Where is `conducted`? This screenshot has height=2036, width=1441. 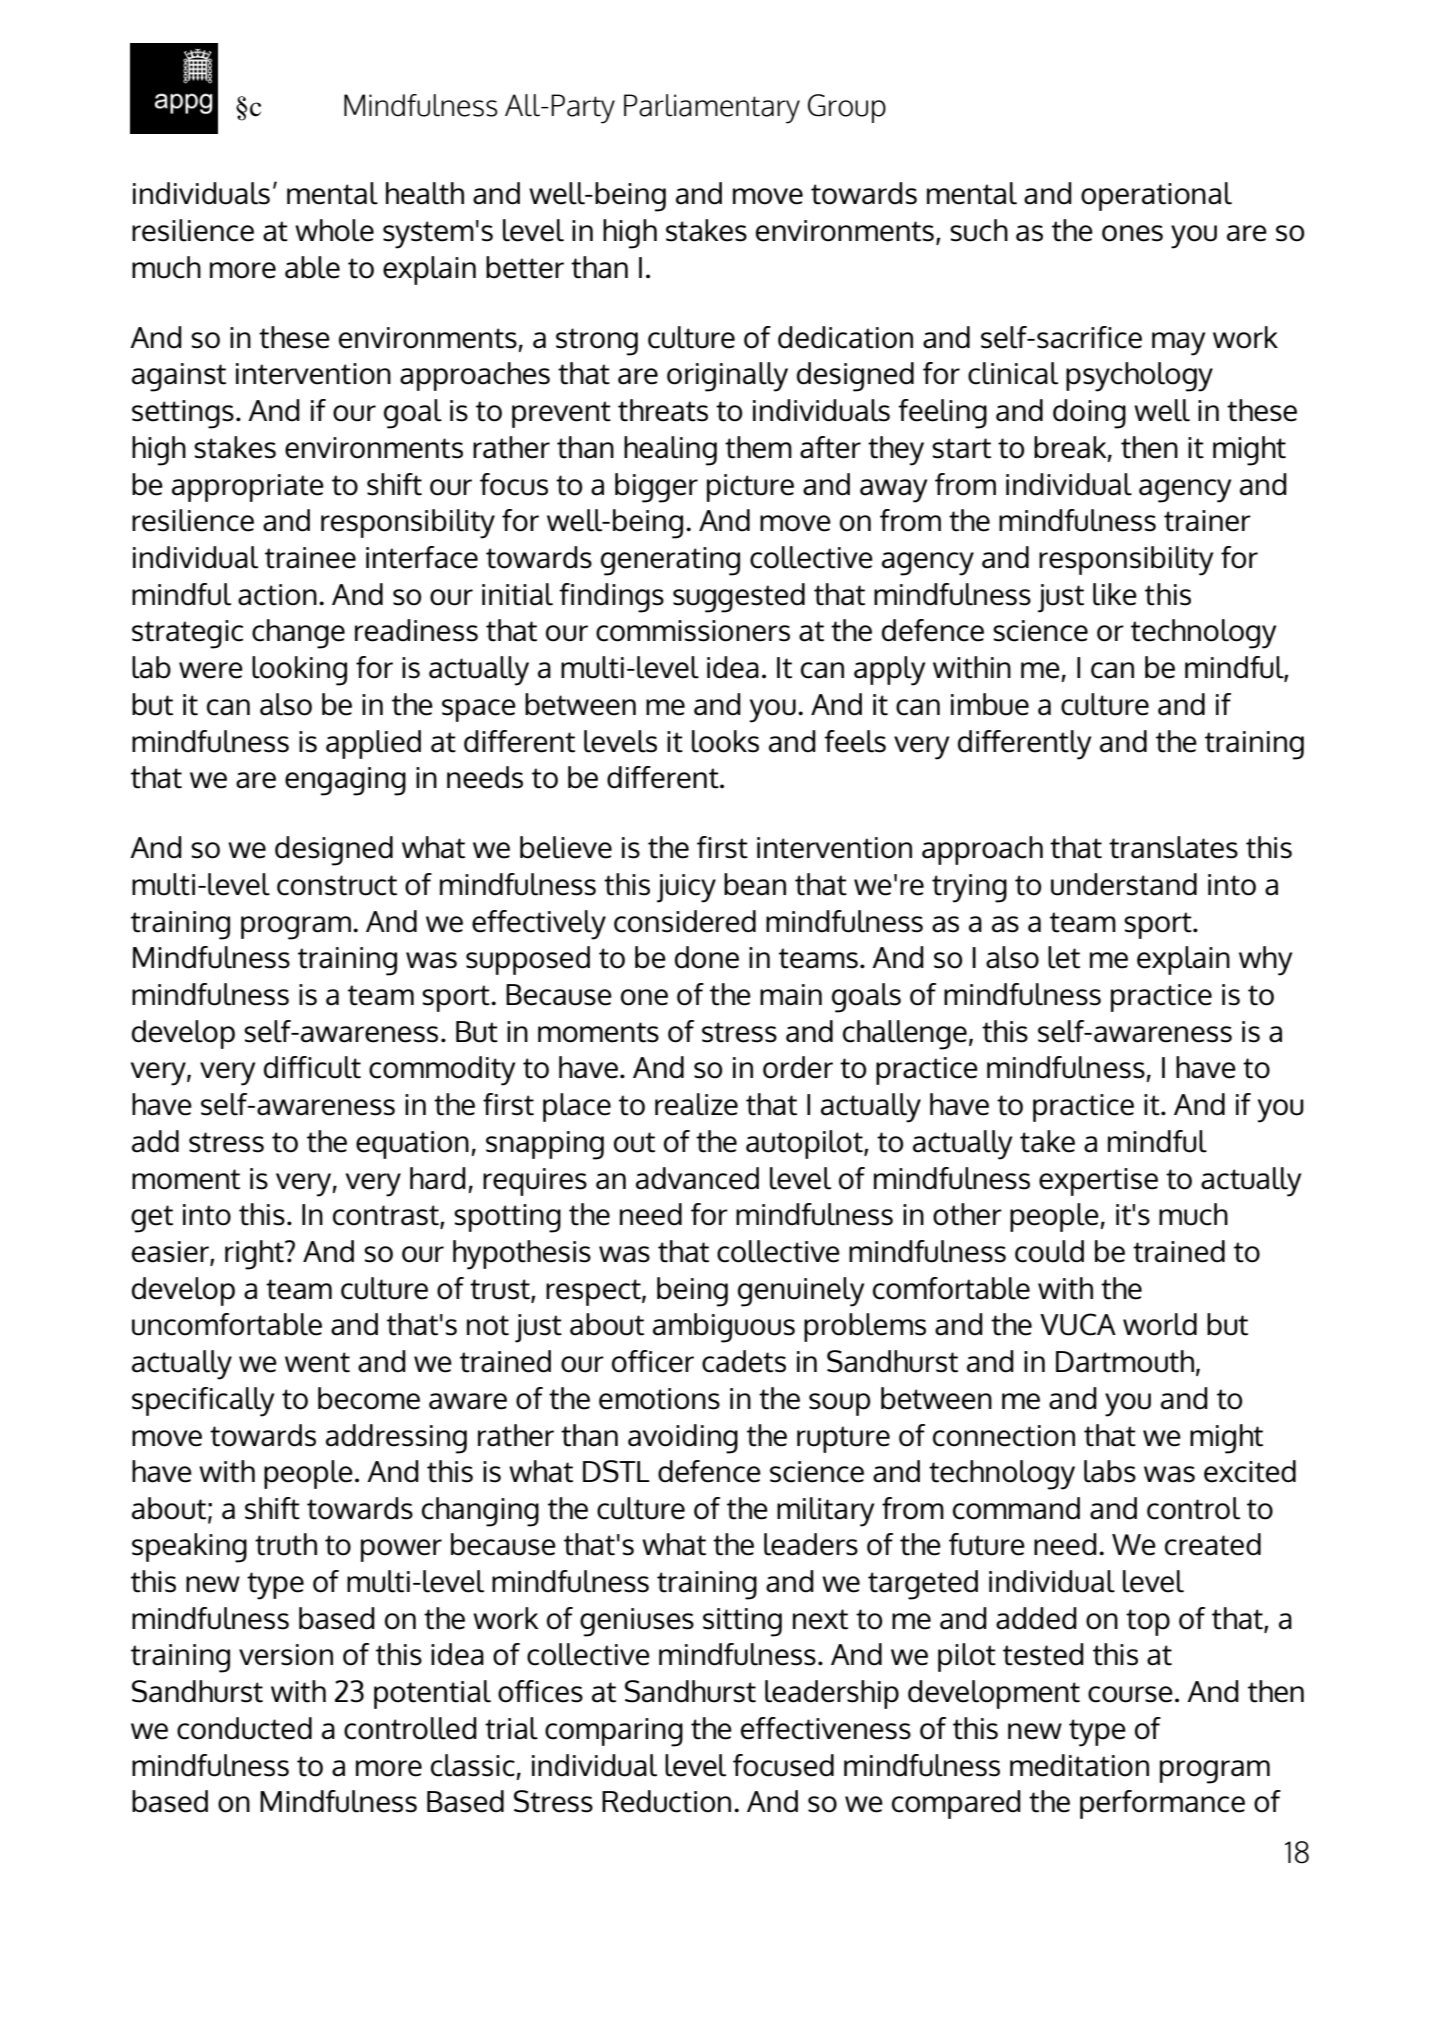 conducted is located at coordinates (244, 1728).
